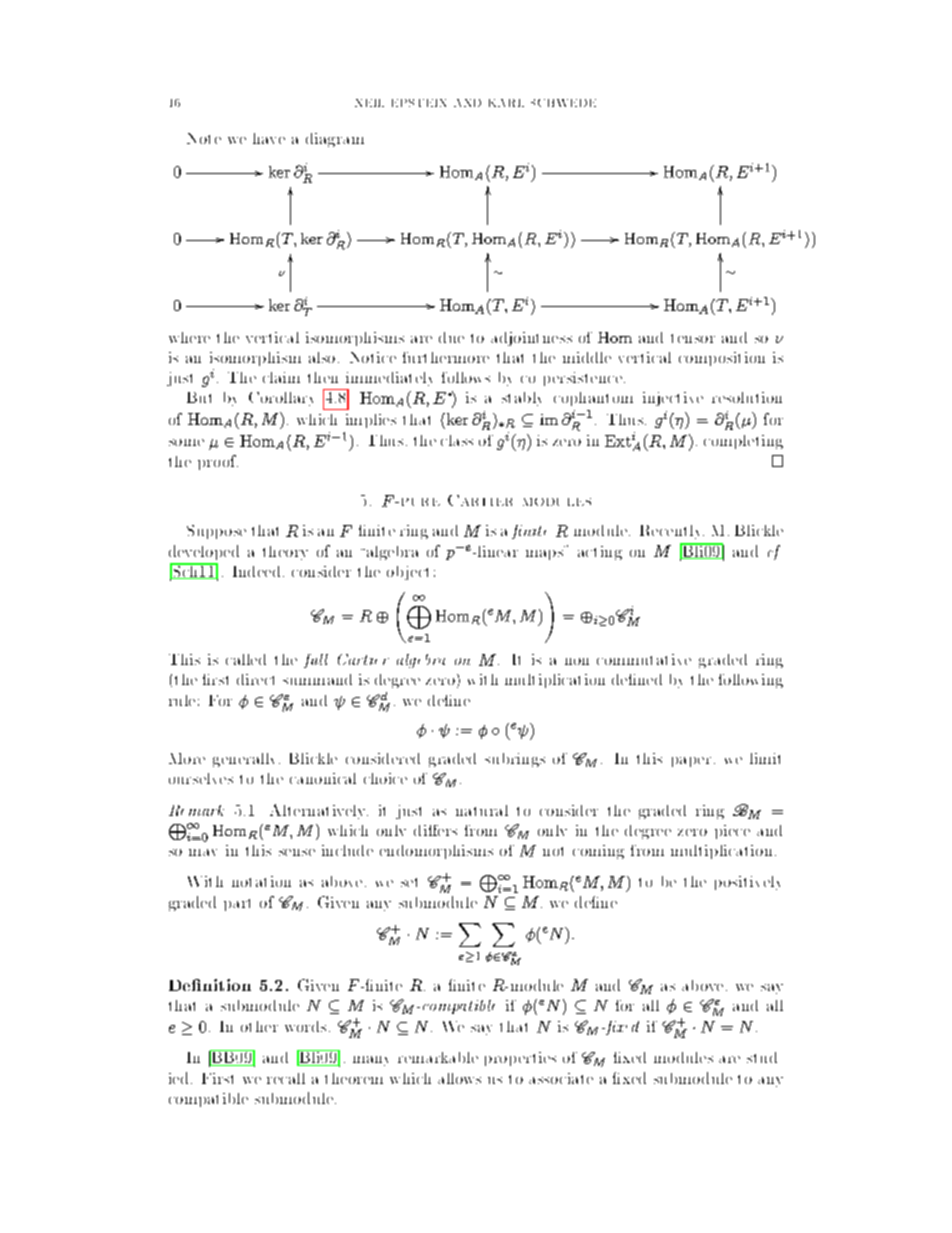 This screenshot has height=1233, width=952. Describe the element at coordinates (459, 1078) in the screenshot. I see `allows` at that location.
